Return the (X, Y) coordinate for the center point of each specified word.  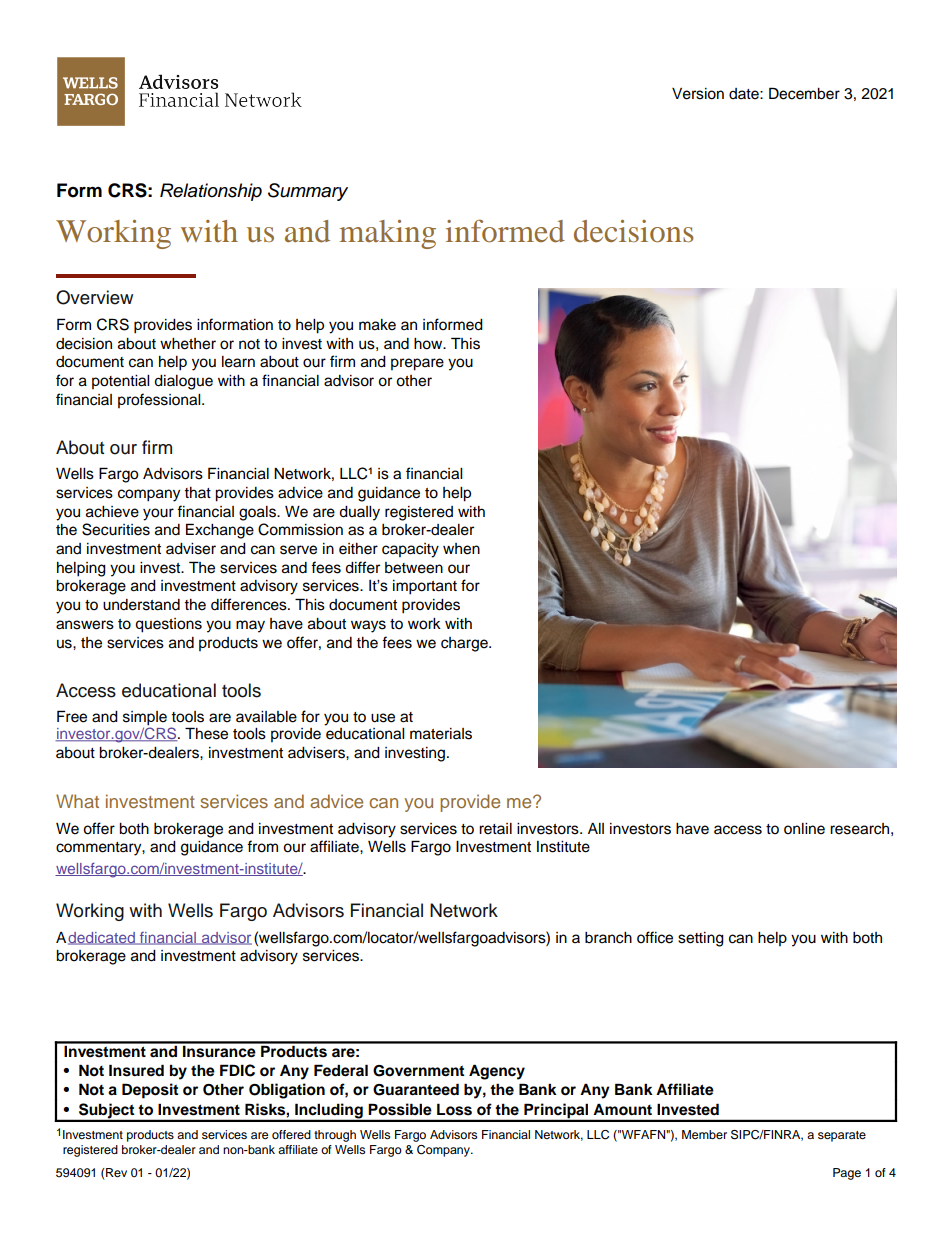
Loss (454, 1109)
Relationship (211, 192)
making (387, 234)
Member (704, 1134)
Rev (116, 1172)
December (804, 93)
